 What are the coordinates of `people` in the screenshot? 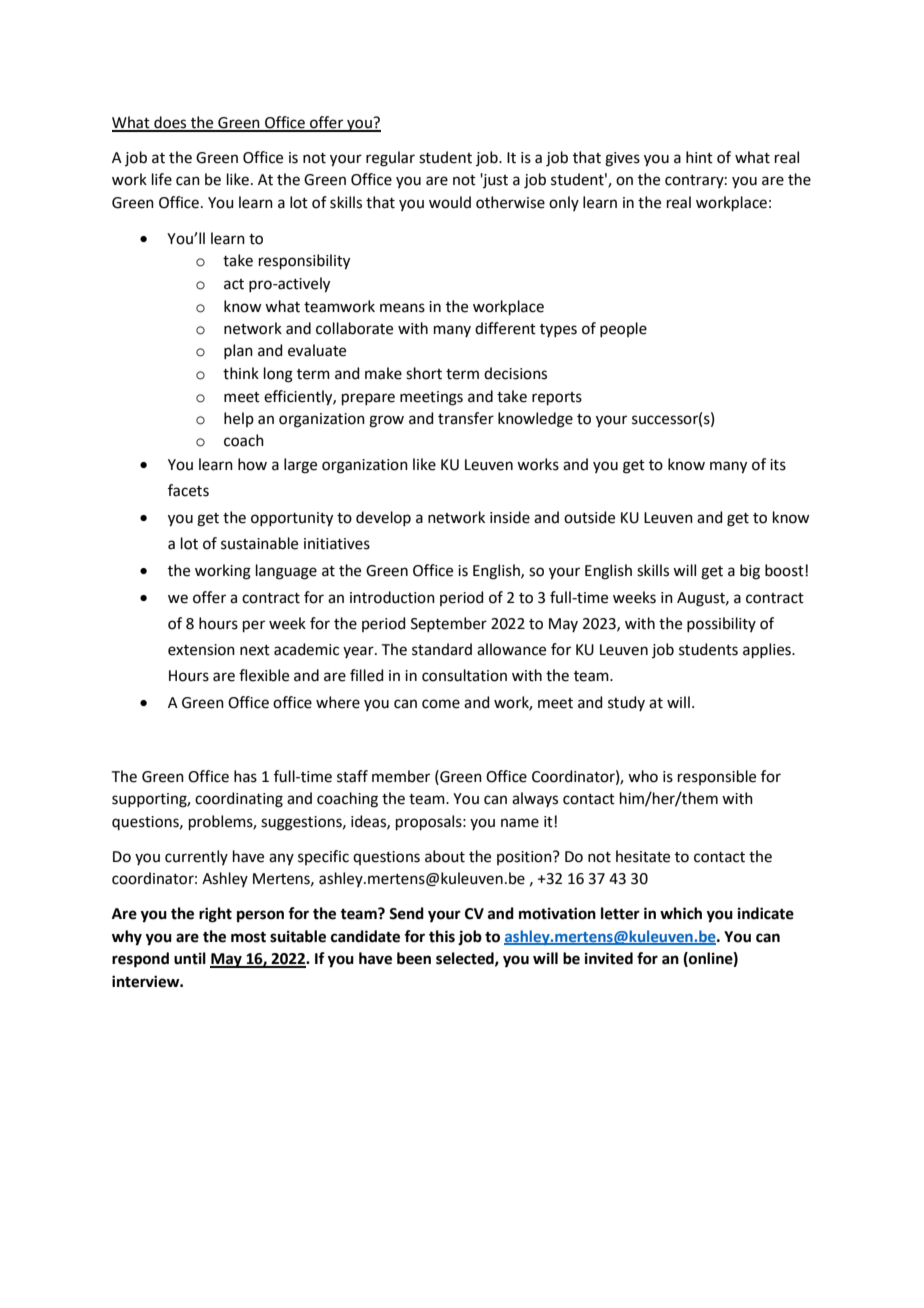 It's located at (623, 329).
